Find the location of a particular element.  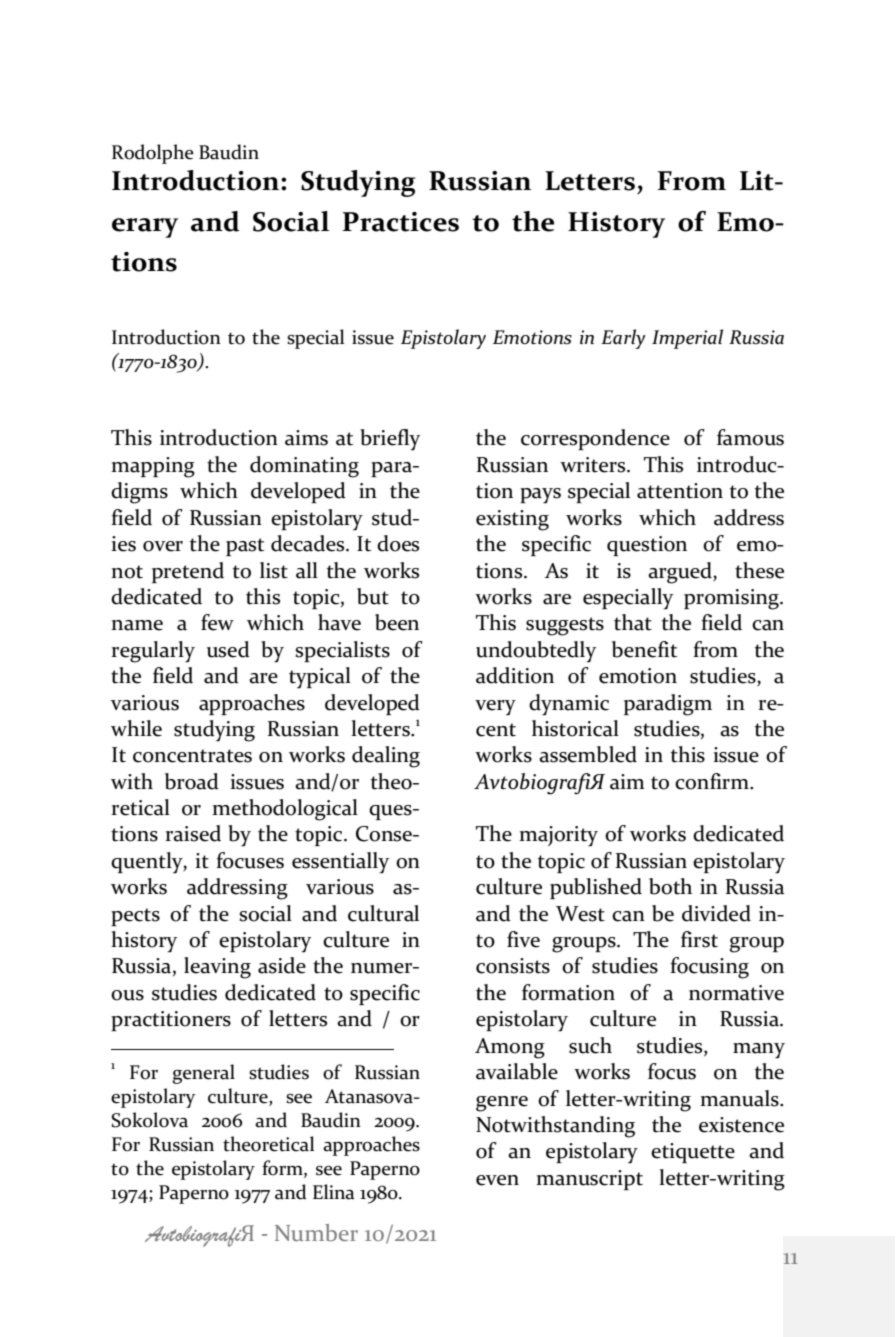

both is located at coordinates (670, 886).
